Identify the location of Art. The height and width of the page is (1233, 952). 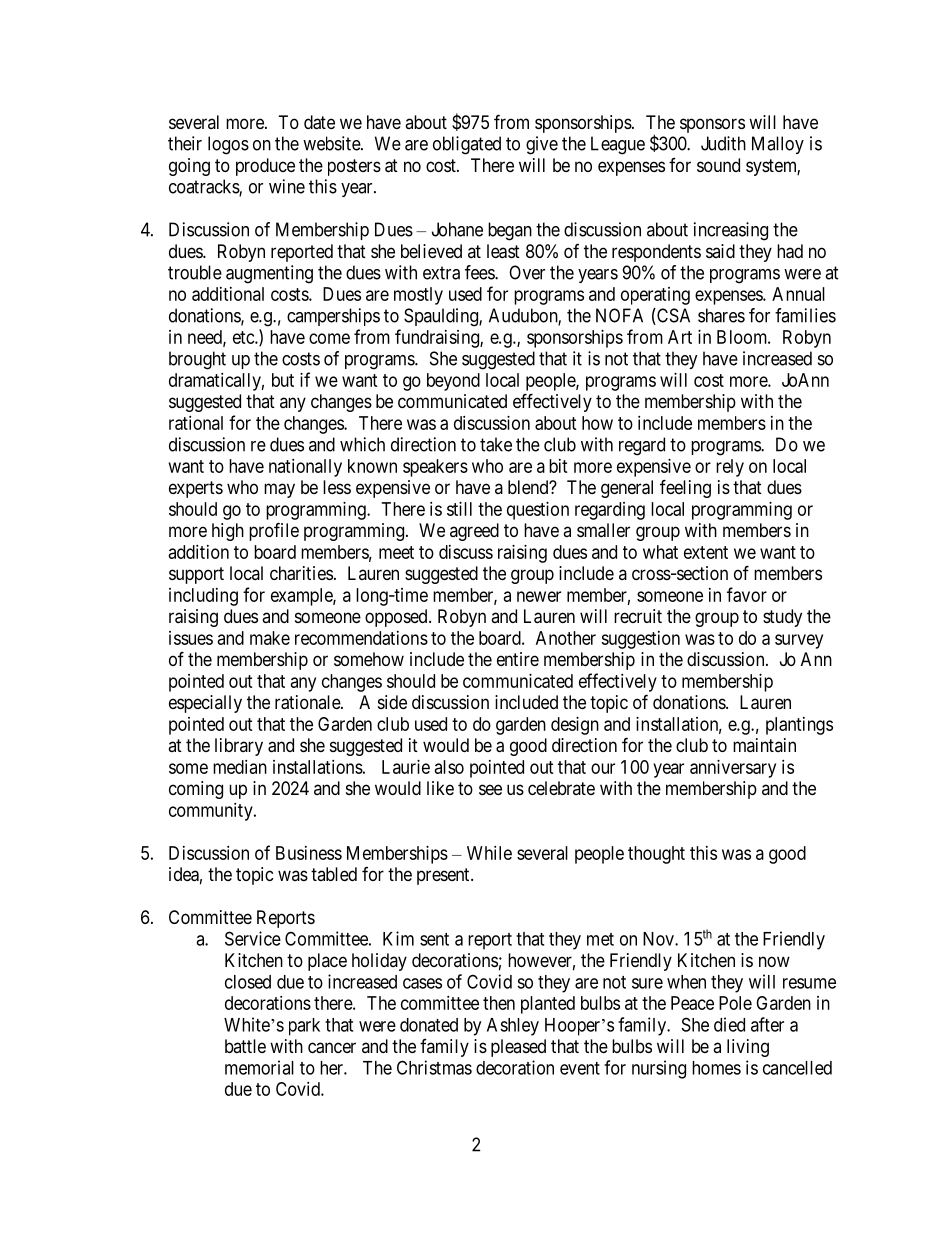
(680, 337).
